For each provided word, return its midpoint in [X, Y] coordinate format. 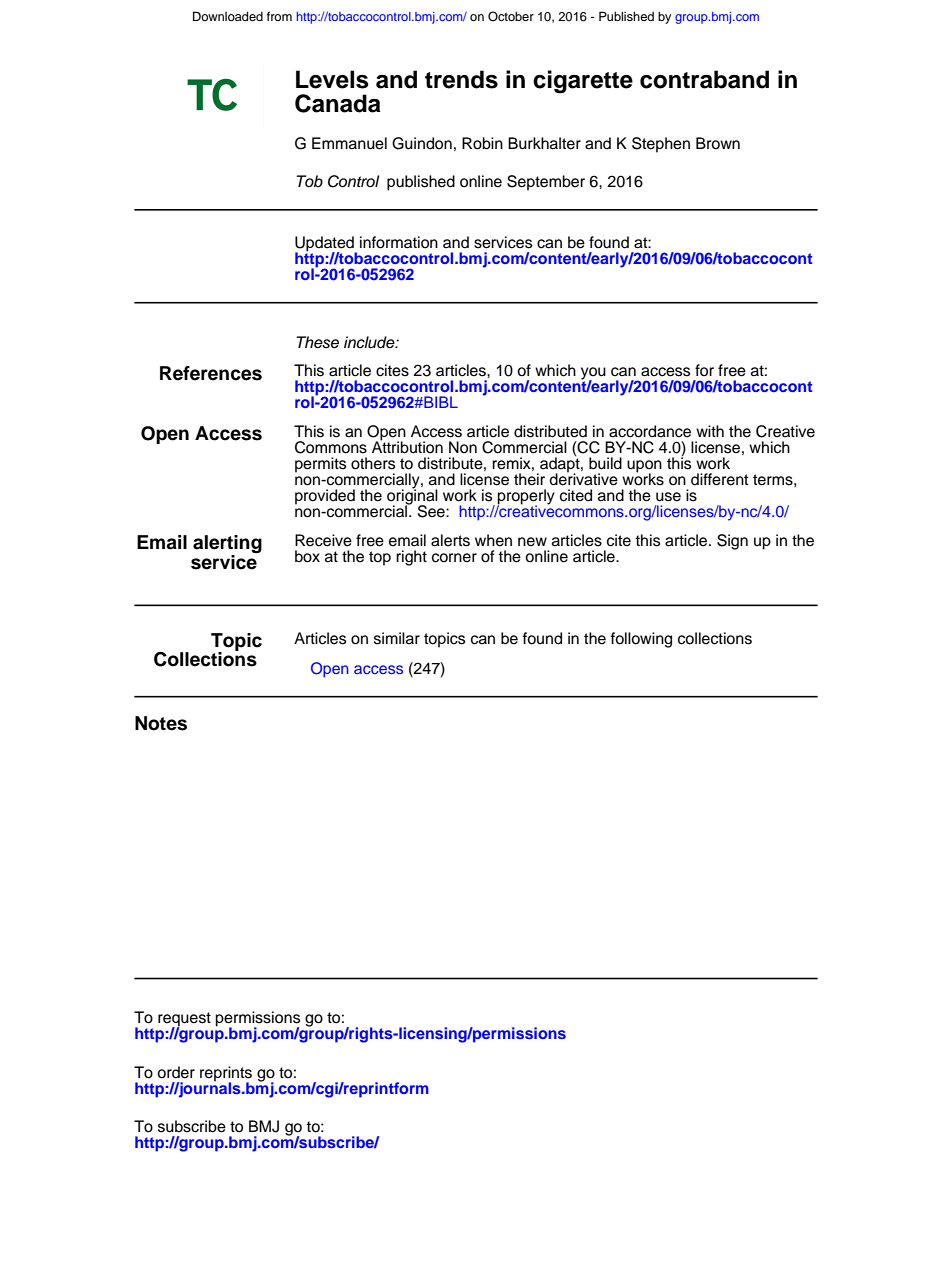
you [593, 374]
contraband [704, 79]
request [184, 1020]
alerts [450, 540]
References [211, 373]
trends [461, 79]
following [641, 640]
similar [397, 638]
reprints [226, 1075]
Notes [161, 723]
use [668, 497]
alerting [227, 545]
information [399, 242]
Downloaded [228, 16]
